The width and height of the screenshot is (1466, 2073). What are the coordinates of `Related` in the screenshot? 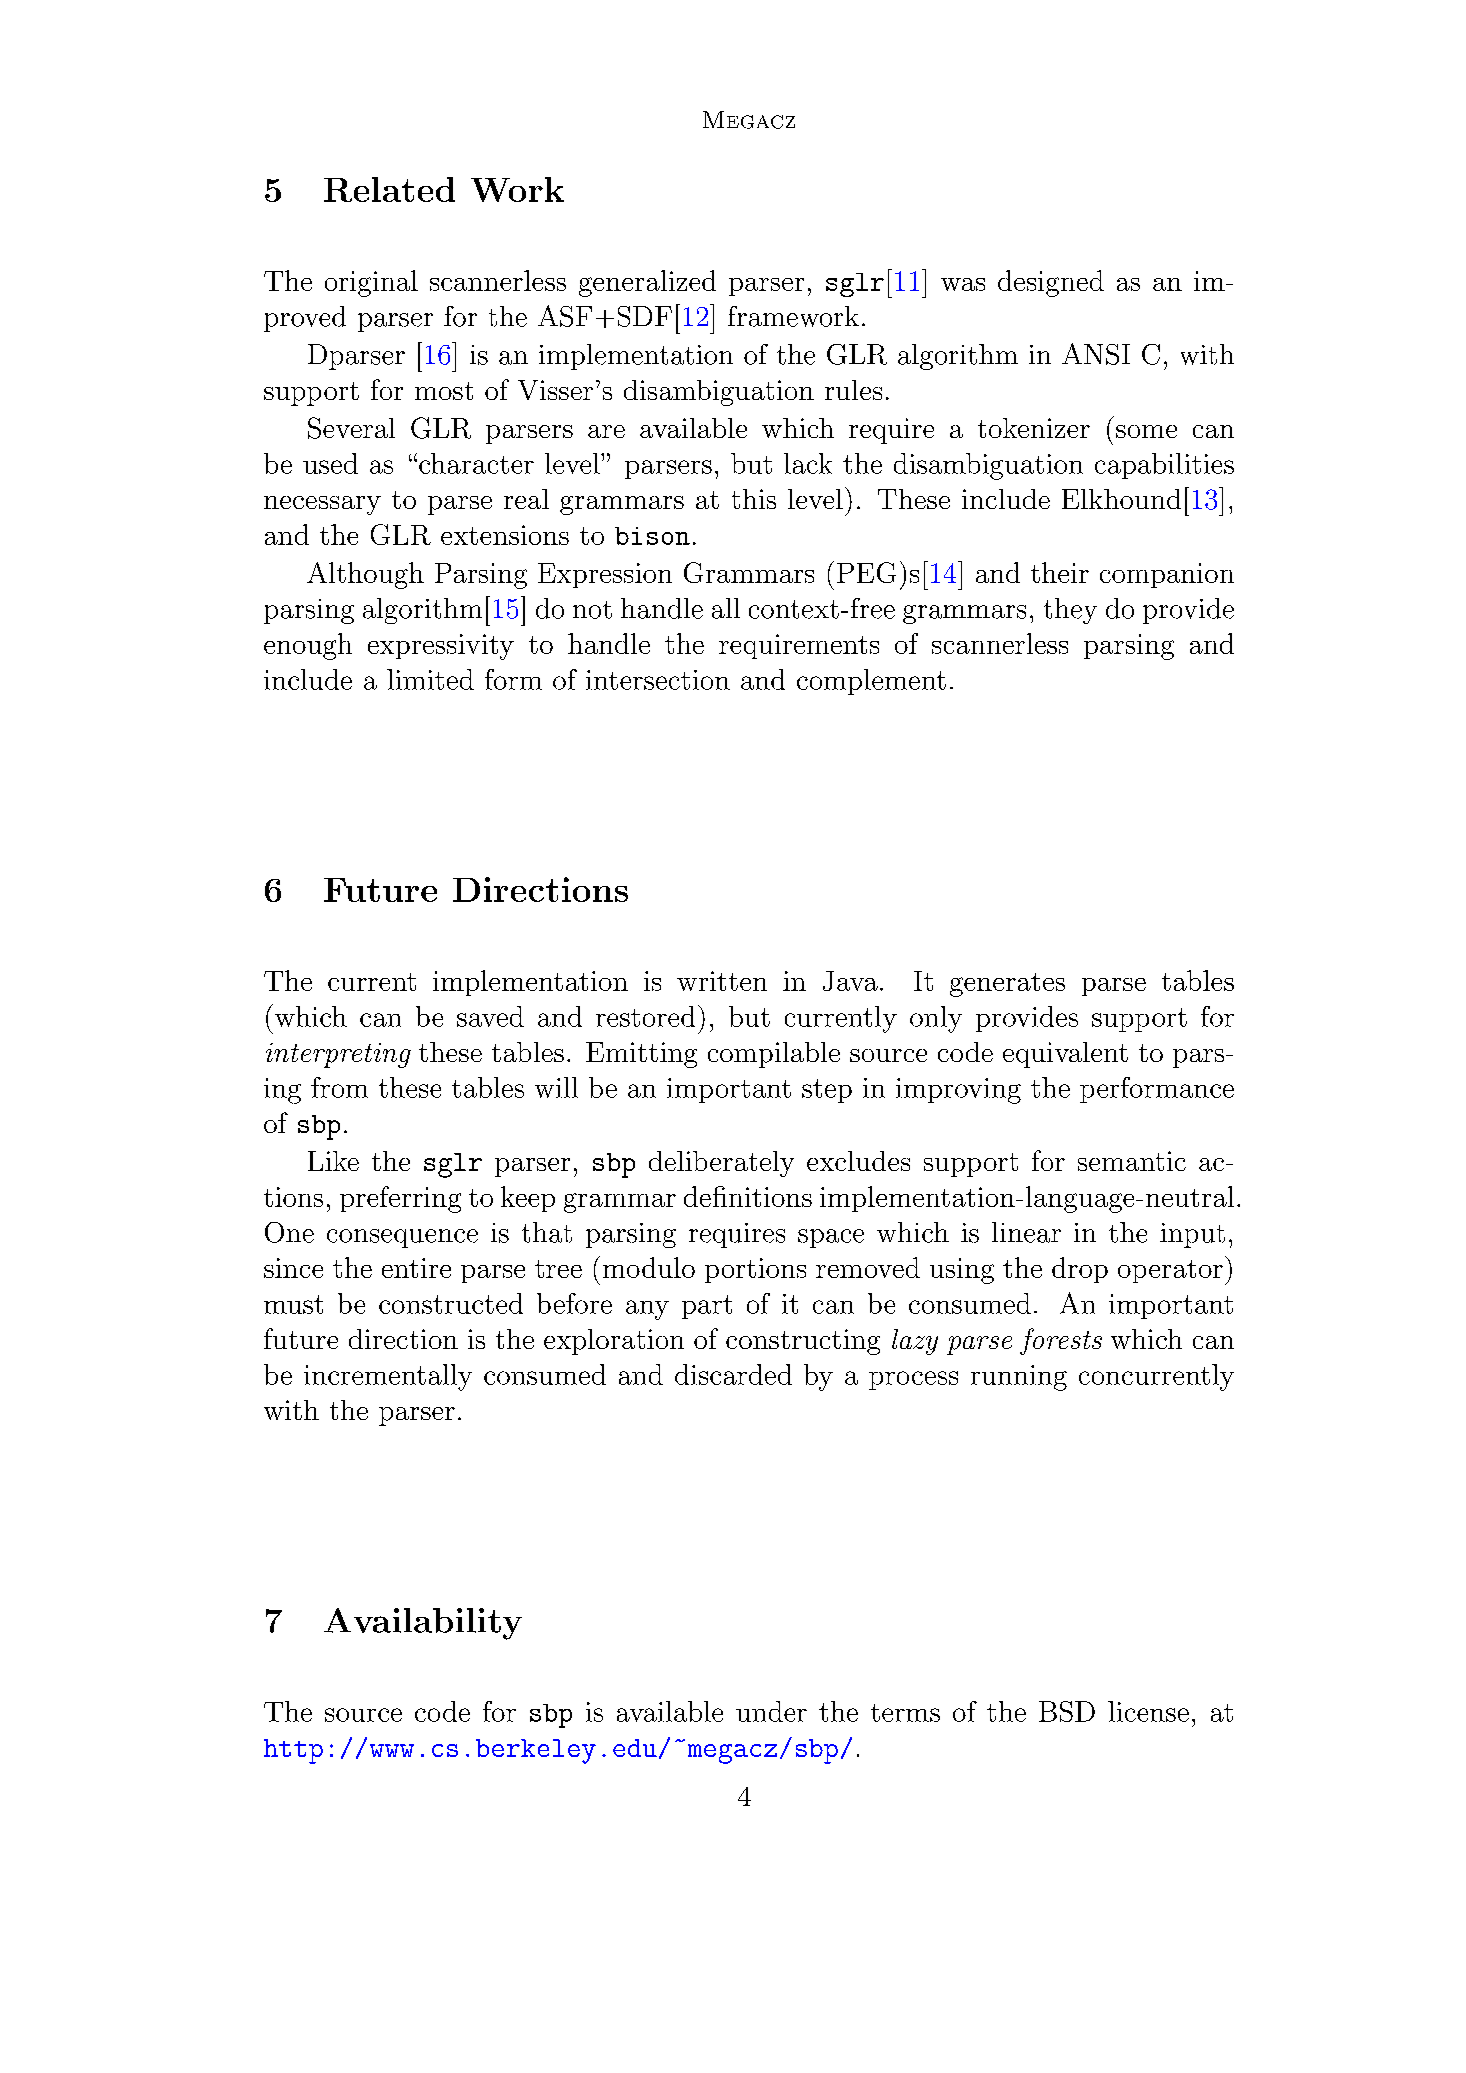 It's located at (389, 189).
